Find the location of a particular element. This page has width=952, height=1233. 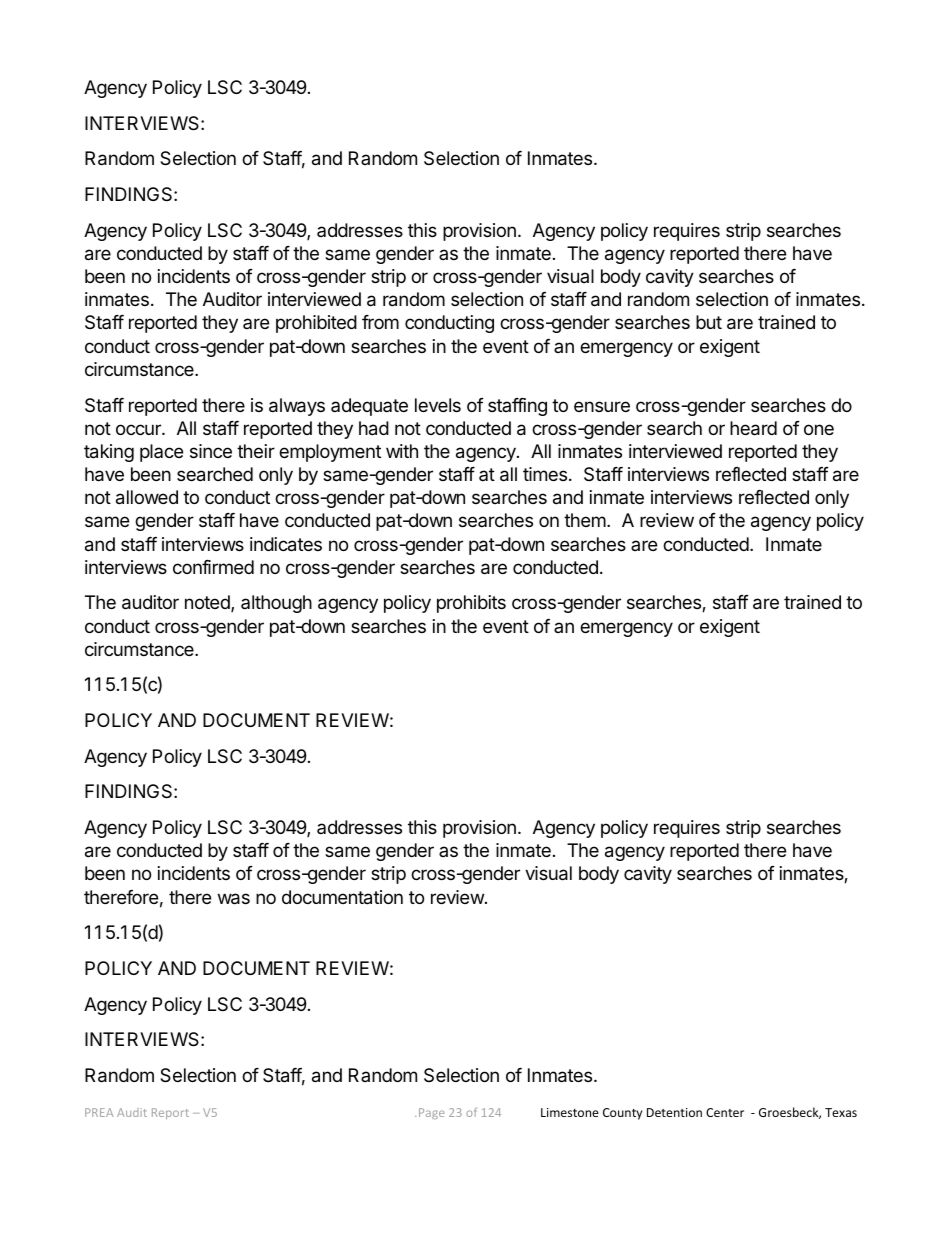

Center is located at coordinates (725, 1112).
